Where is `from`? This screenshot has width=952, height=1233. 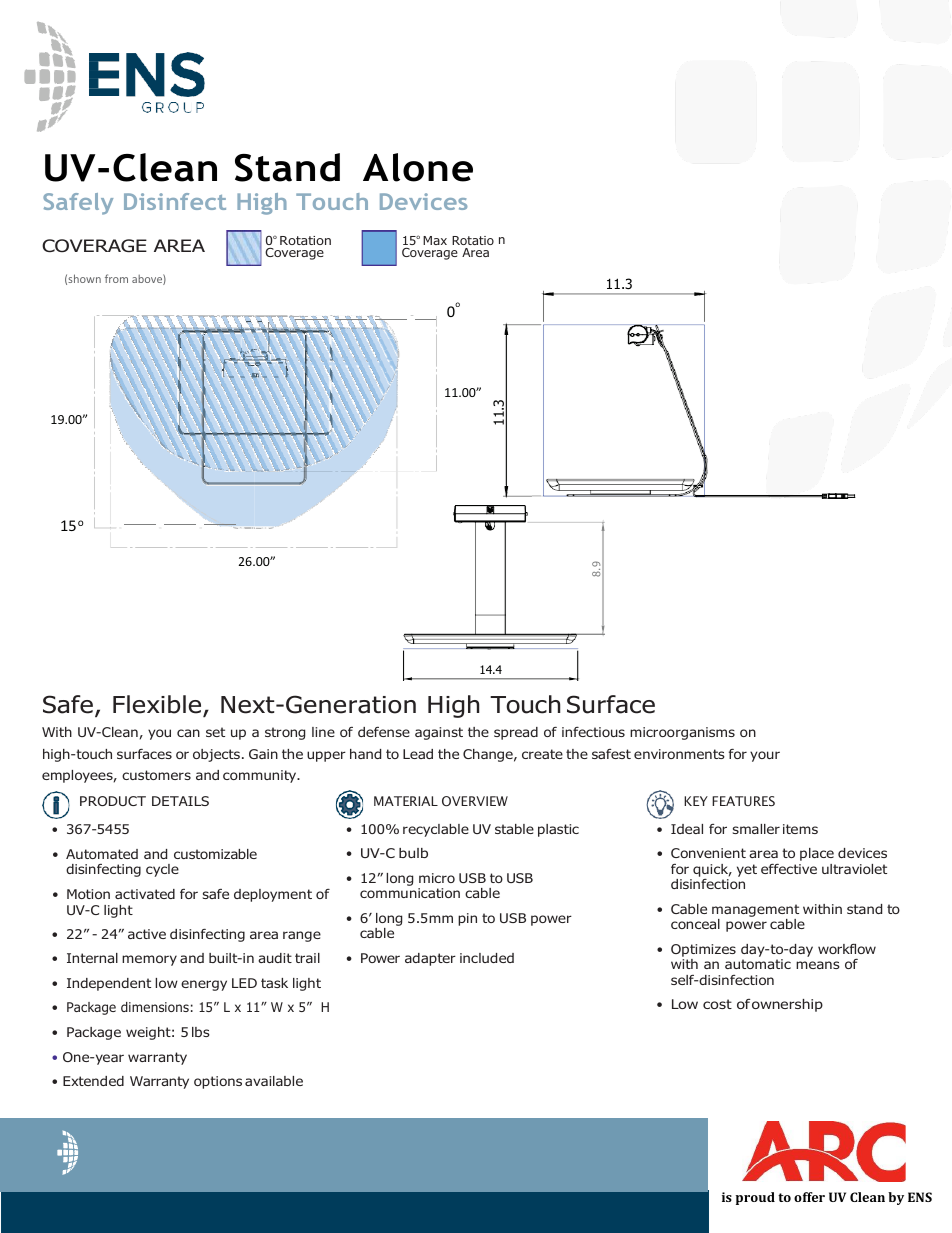 from is located at coordinates (116, 278).
